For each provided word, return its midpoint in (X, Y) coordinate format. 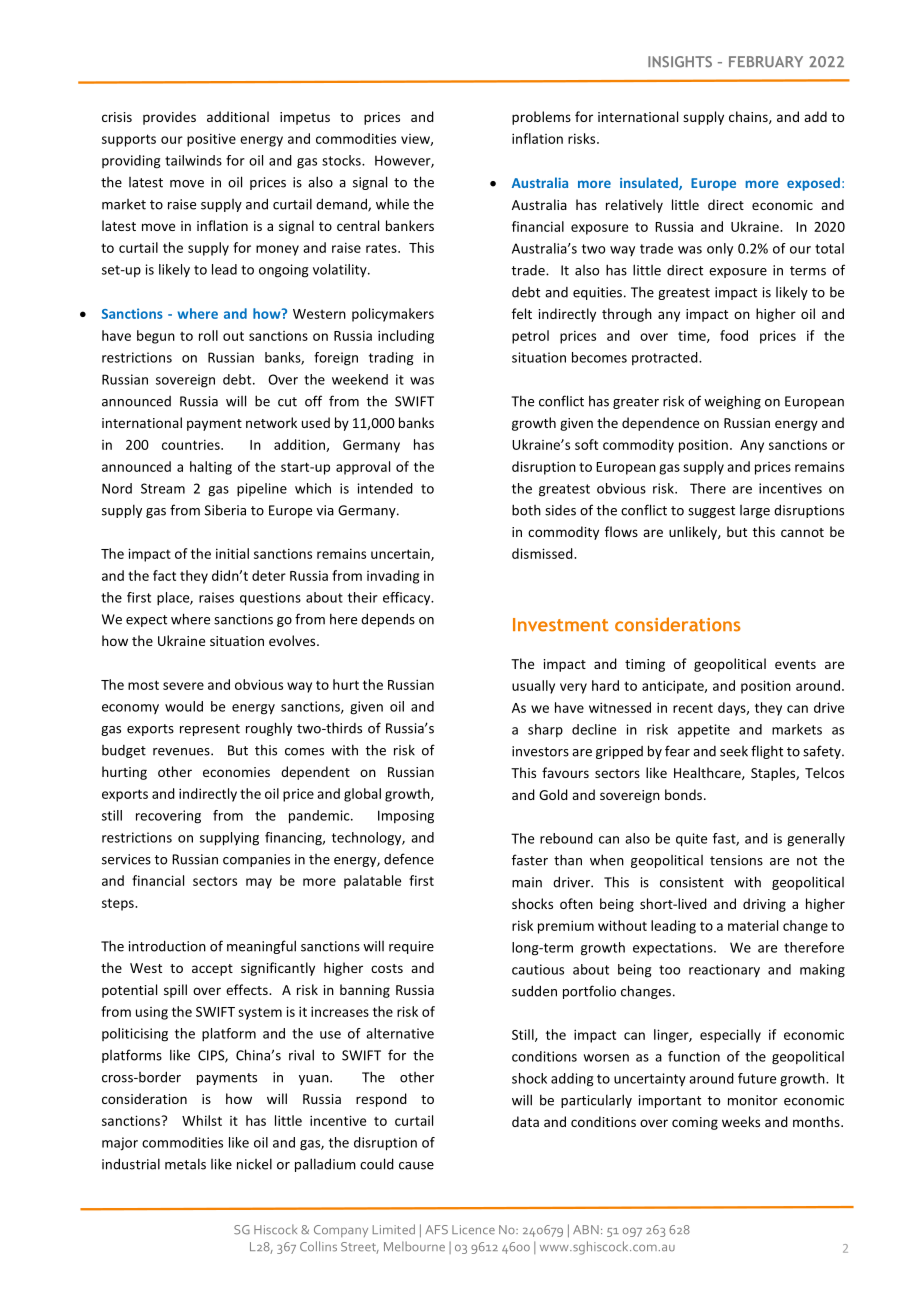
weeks (741, 1121)
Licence (473, 1230)
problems (541, 118)
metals (185, 1164)
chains (749, 117)
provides (169, 118)
